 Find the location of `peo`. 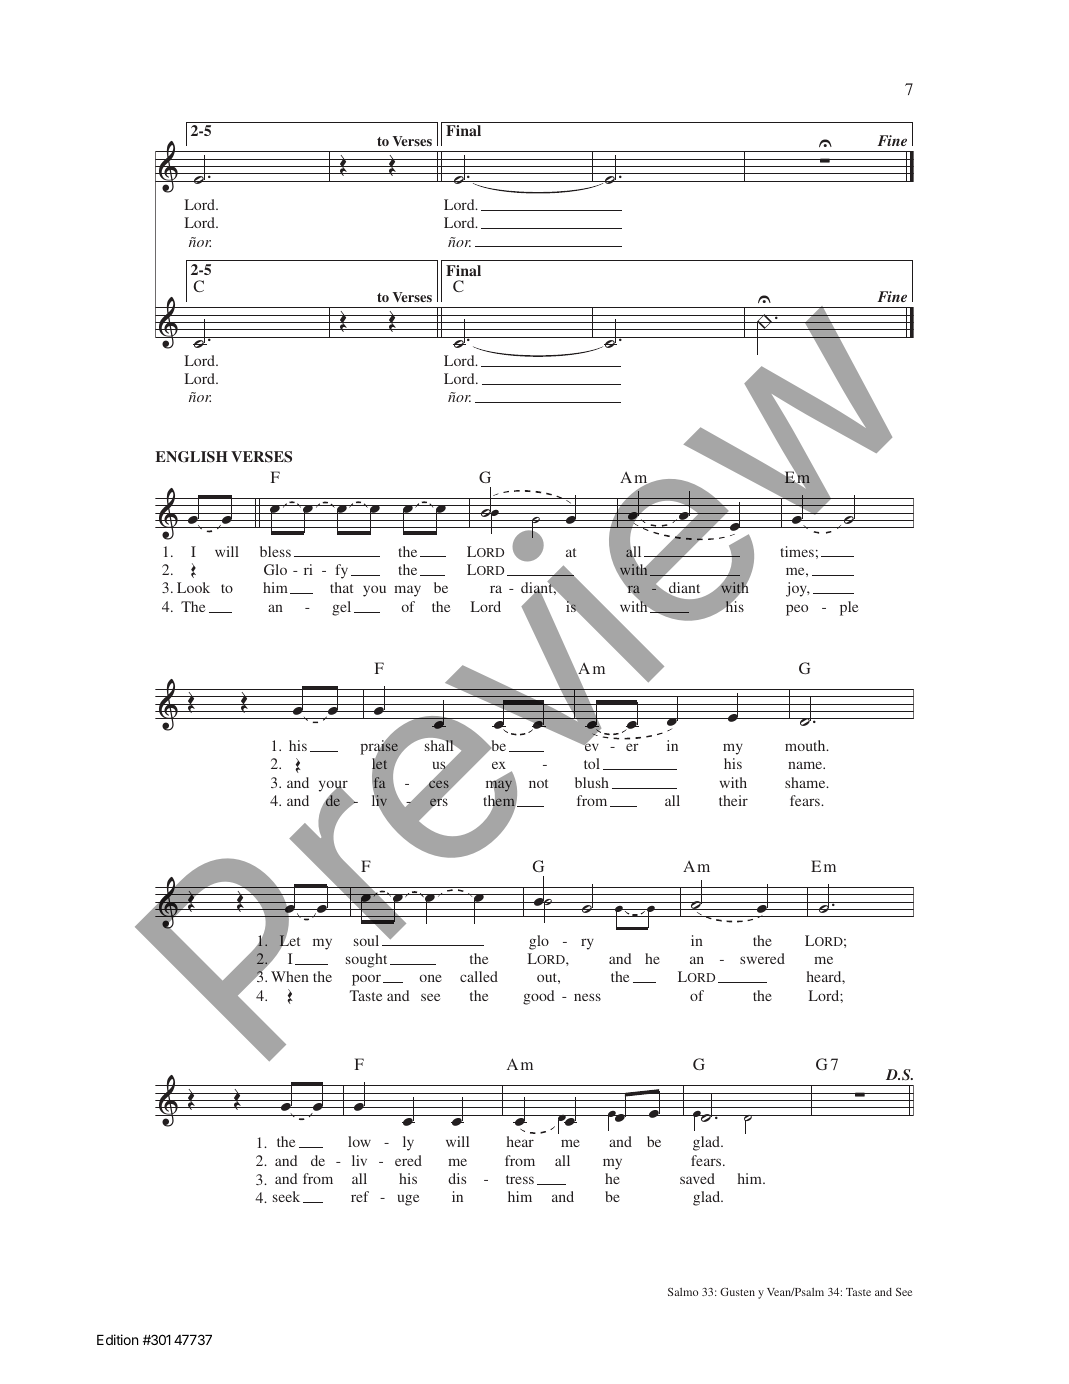

peo is located at coordinates (797, 610).
